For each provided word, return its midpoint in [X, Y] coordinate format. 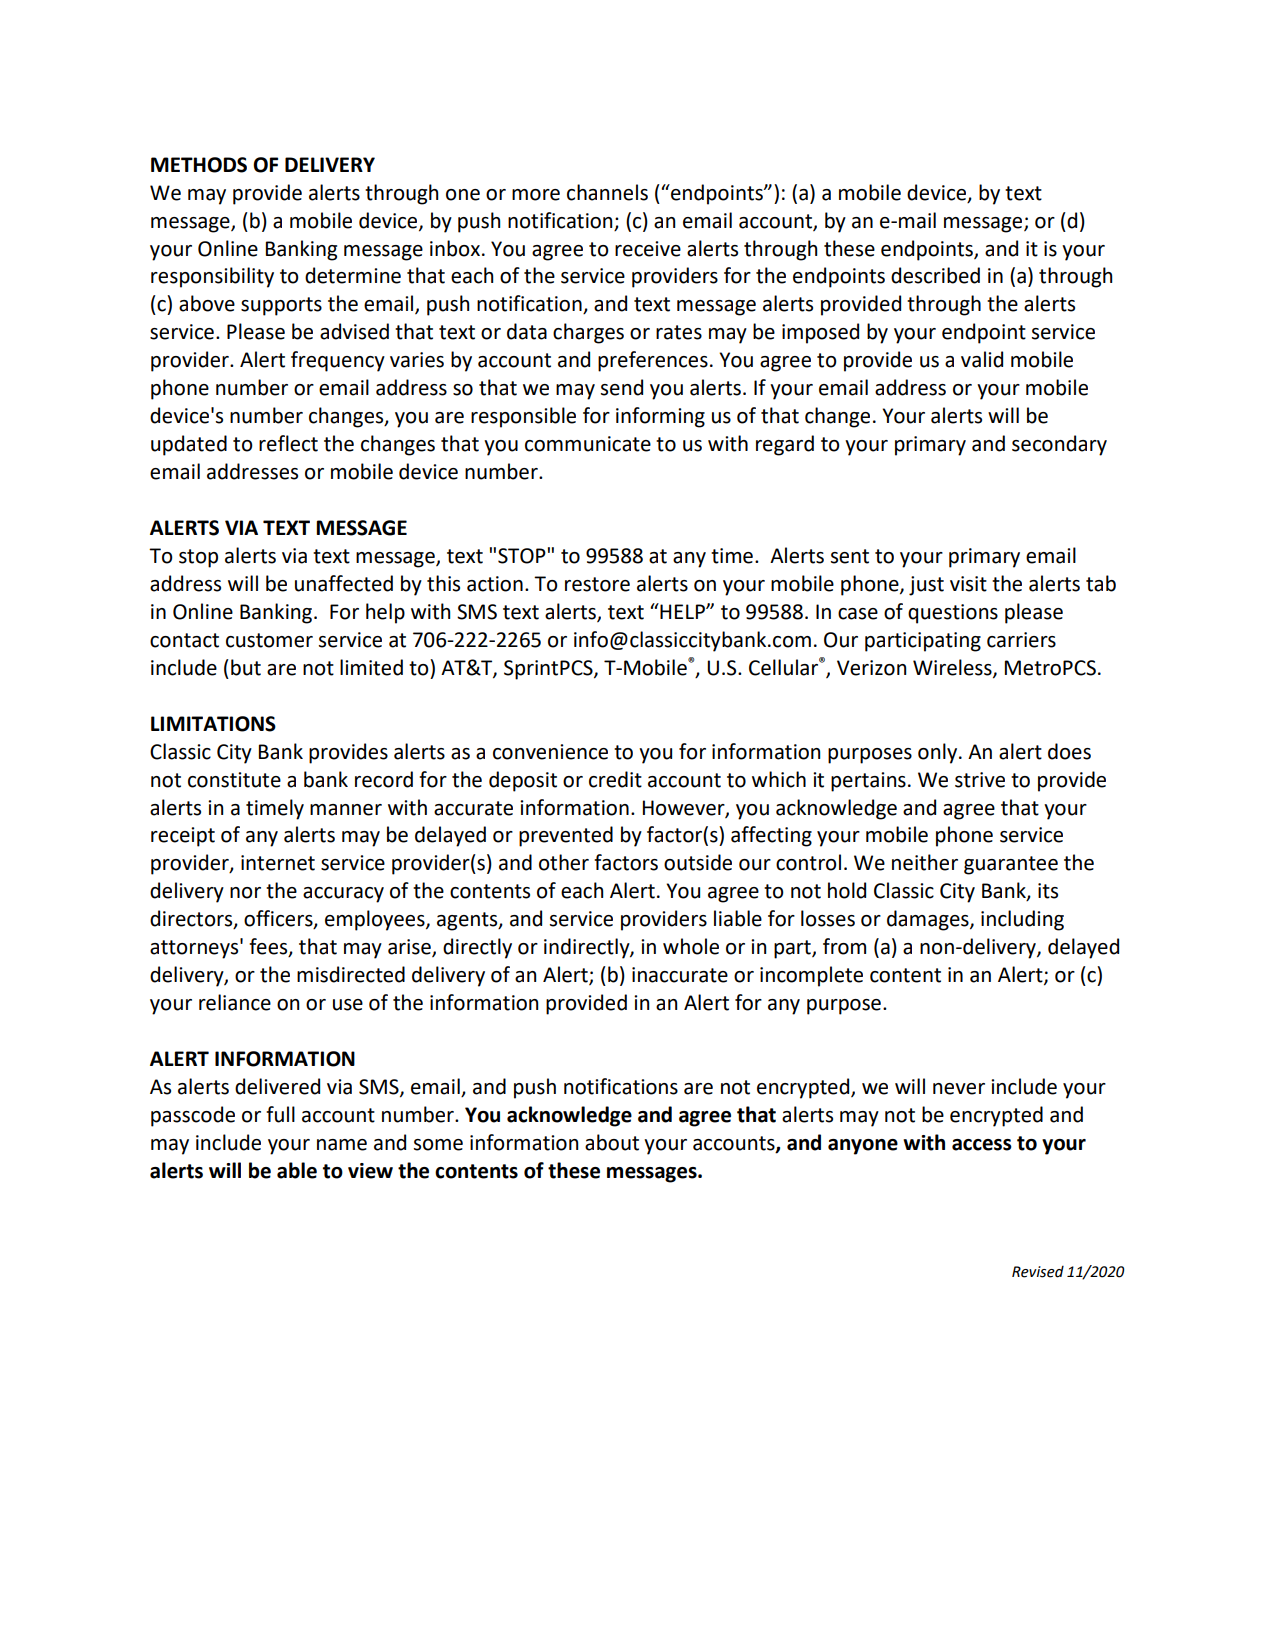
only [939, 753]
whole [691, 946]
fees [269, 947]
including [1022, 920]
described [935, 275]
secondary [1059, 445]
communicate [588, 444]
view [370, 1171]
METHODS [199, 165]
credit [615, 779]
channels [607, 192]
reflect [288, 443]
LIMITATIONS [213, 724]
